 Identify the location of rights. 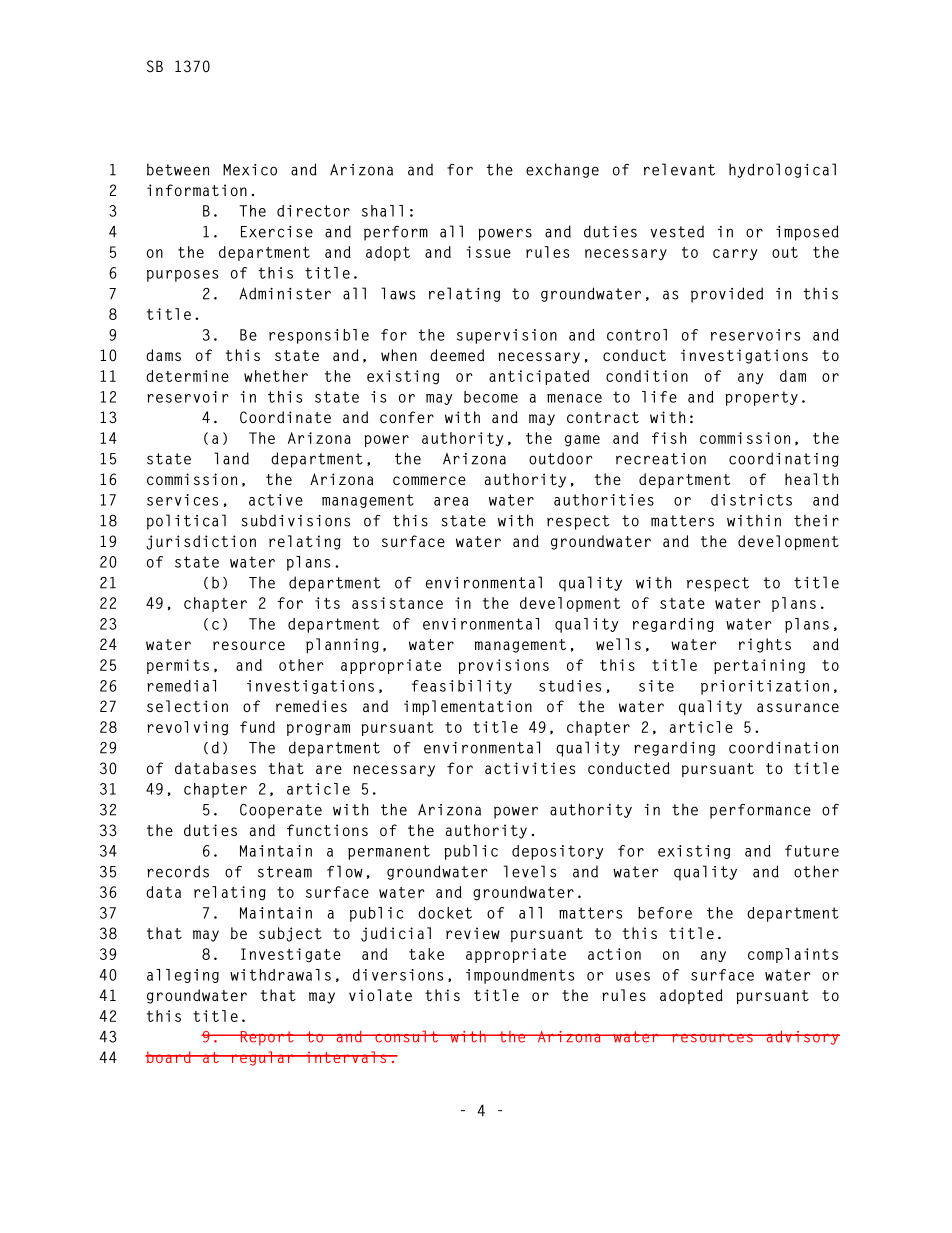
(765, 645).
